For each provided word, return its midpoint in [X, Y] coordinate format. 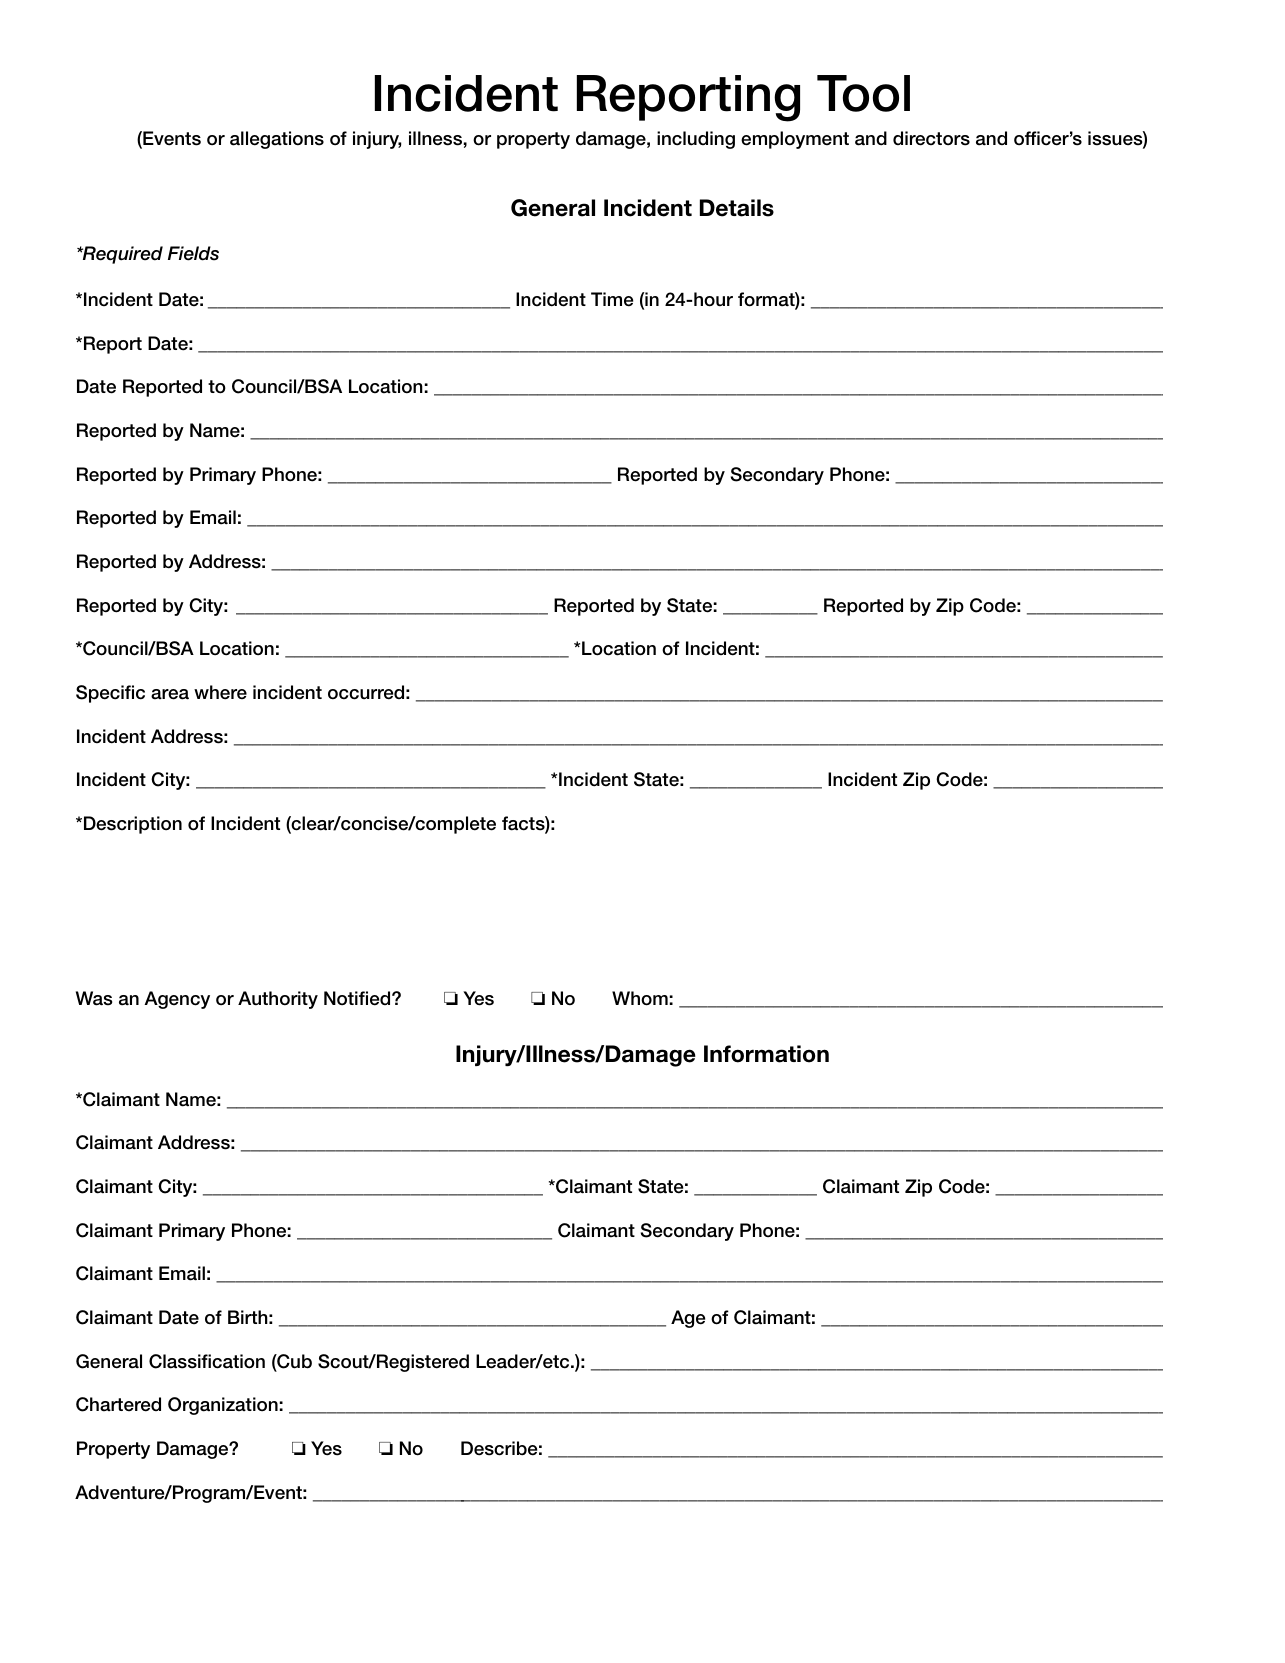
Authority [278, 1000]
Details [737, 208]
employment [795, 140]
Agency [177, 1000]
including [696, 140]
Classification [207, 1361]
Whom [640, 998]
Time [612, 299]
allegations [277, 140]
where [220, 692]
